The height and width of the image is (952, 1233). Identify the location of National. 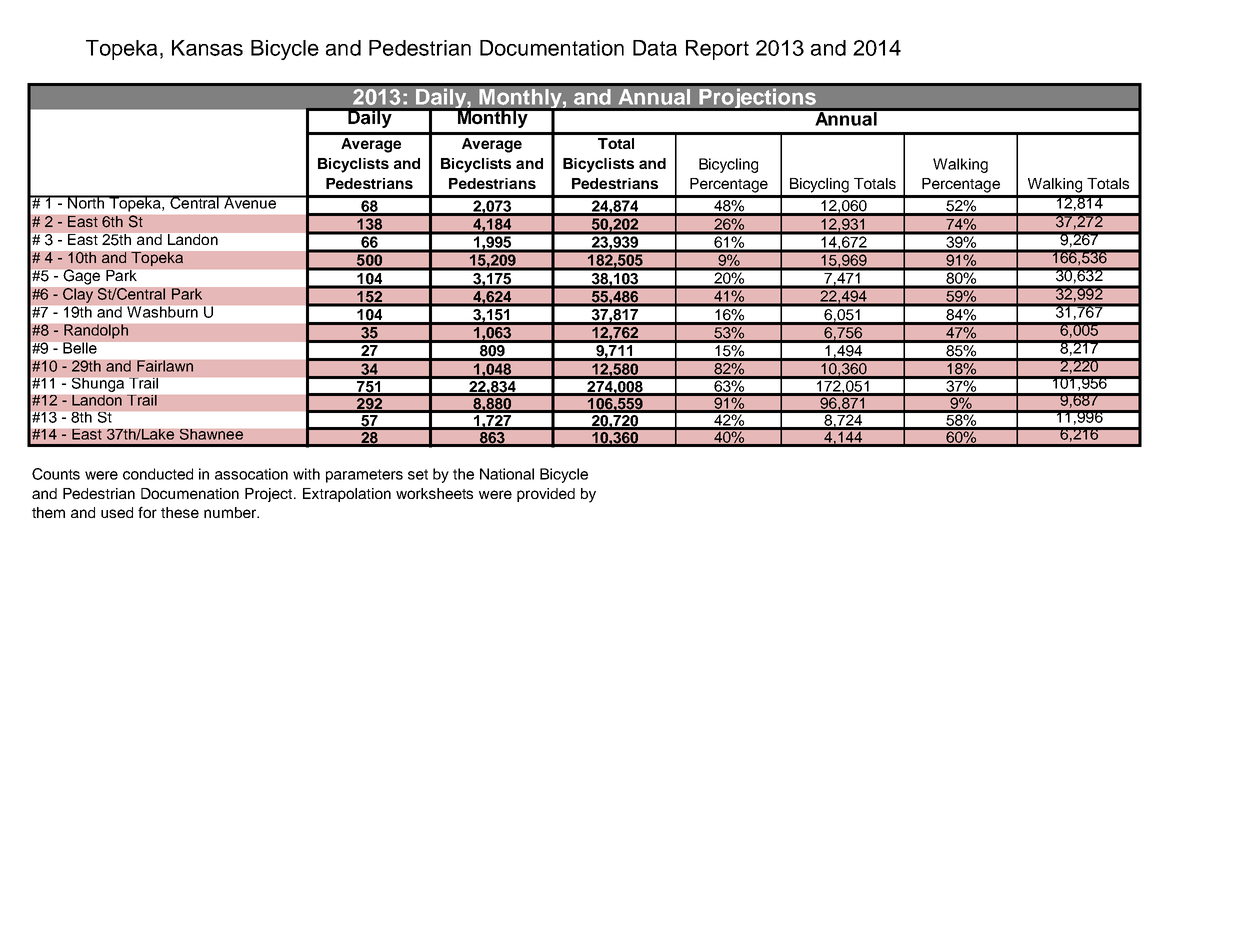
(507, 474).
